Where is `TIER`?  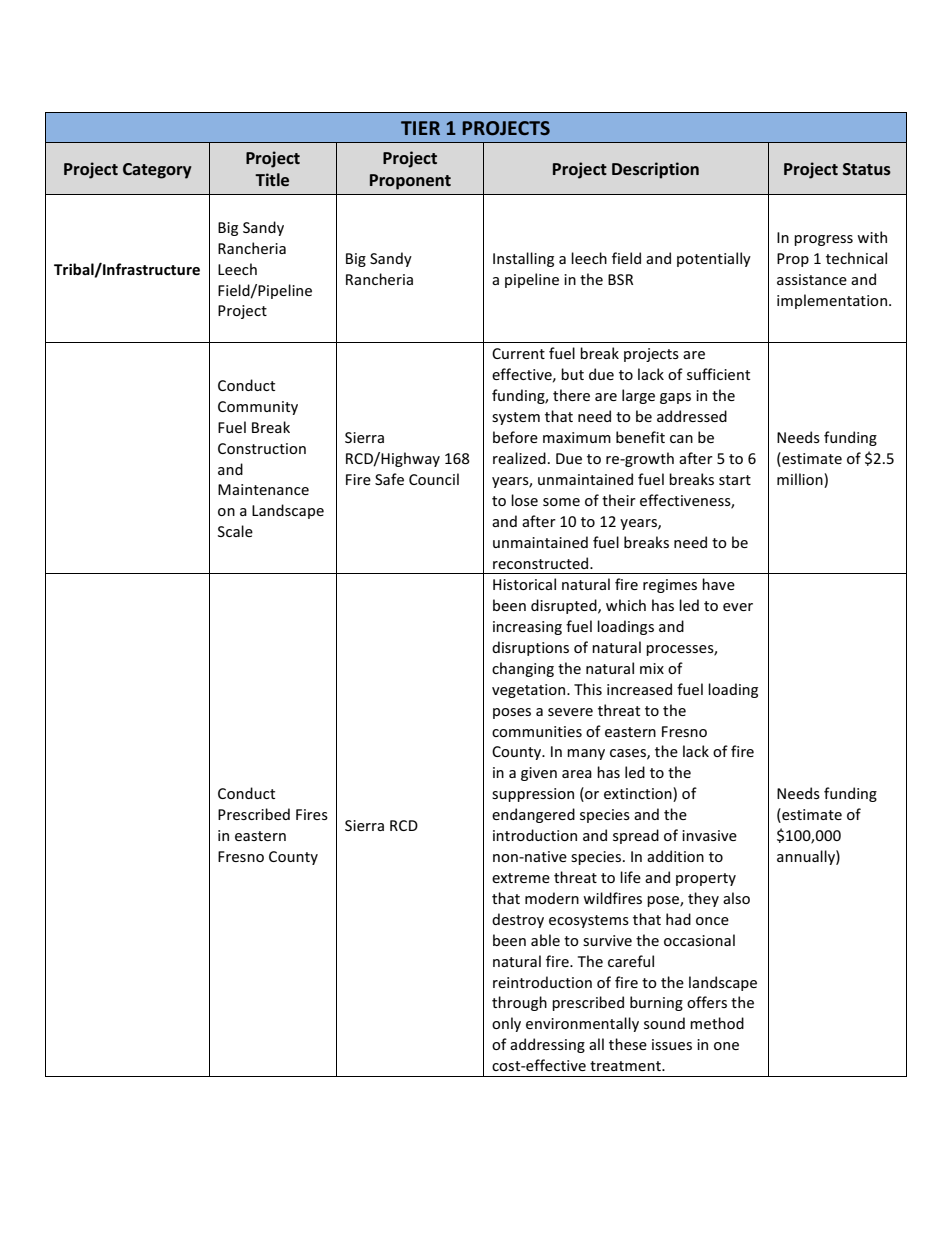 TIER is located at coordinates (420, 128).
